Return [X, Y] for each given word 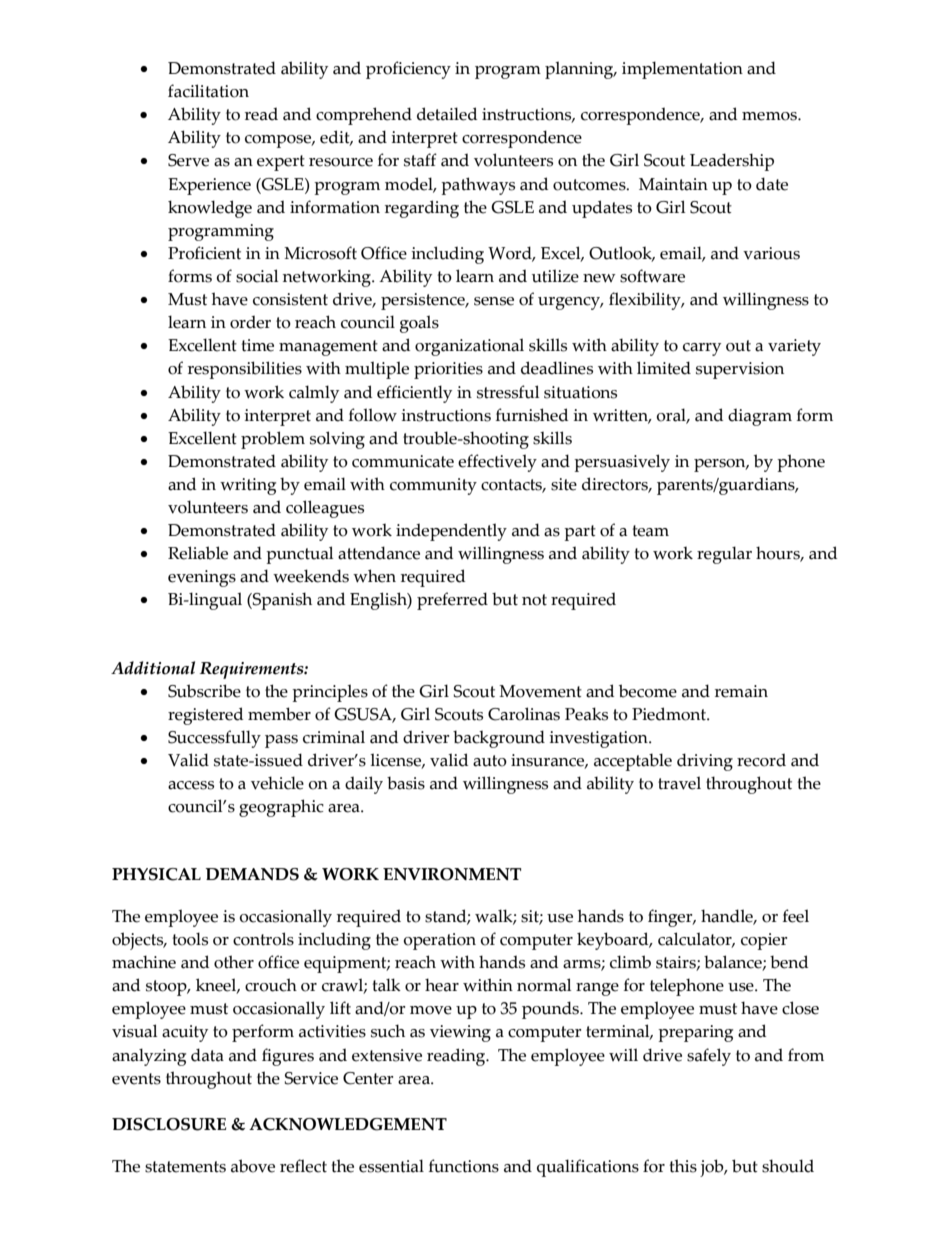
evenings [202, 578]
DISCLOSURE [169, 1124]
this [683, 1166]
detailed [447, 114]
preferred [452, 601]
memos [770, 116]
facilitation [208, 91]
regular [724, 555]
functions [464, 1166]
